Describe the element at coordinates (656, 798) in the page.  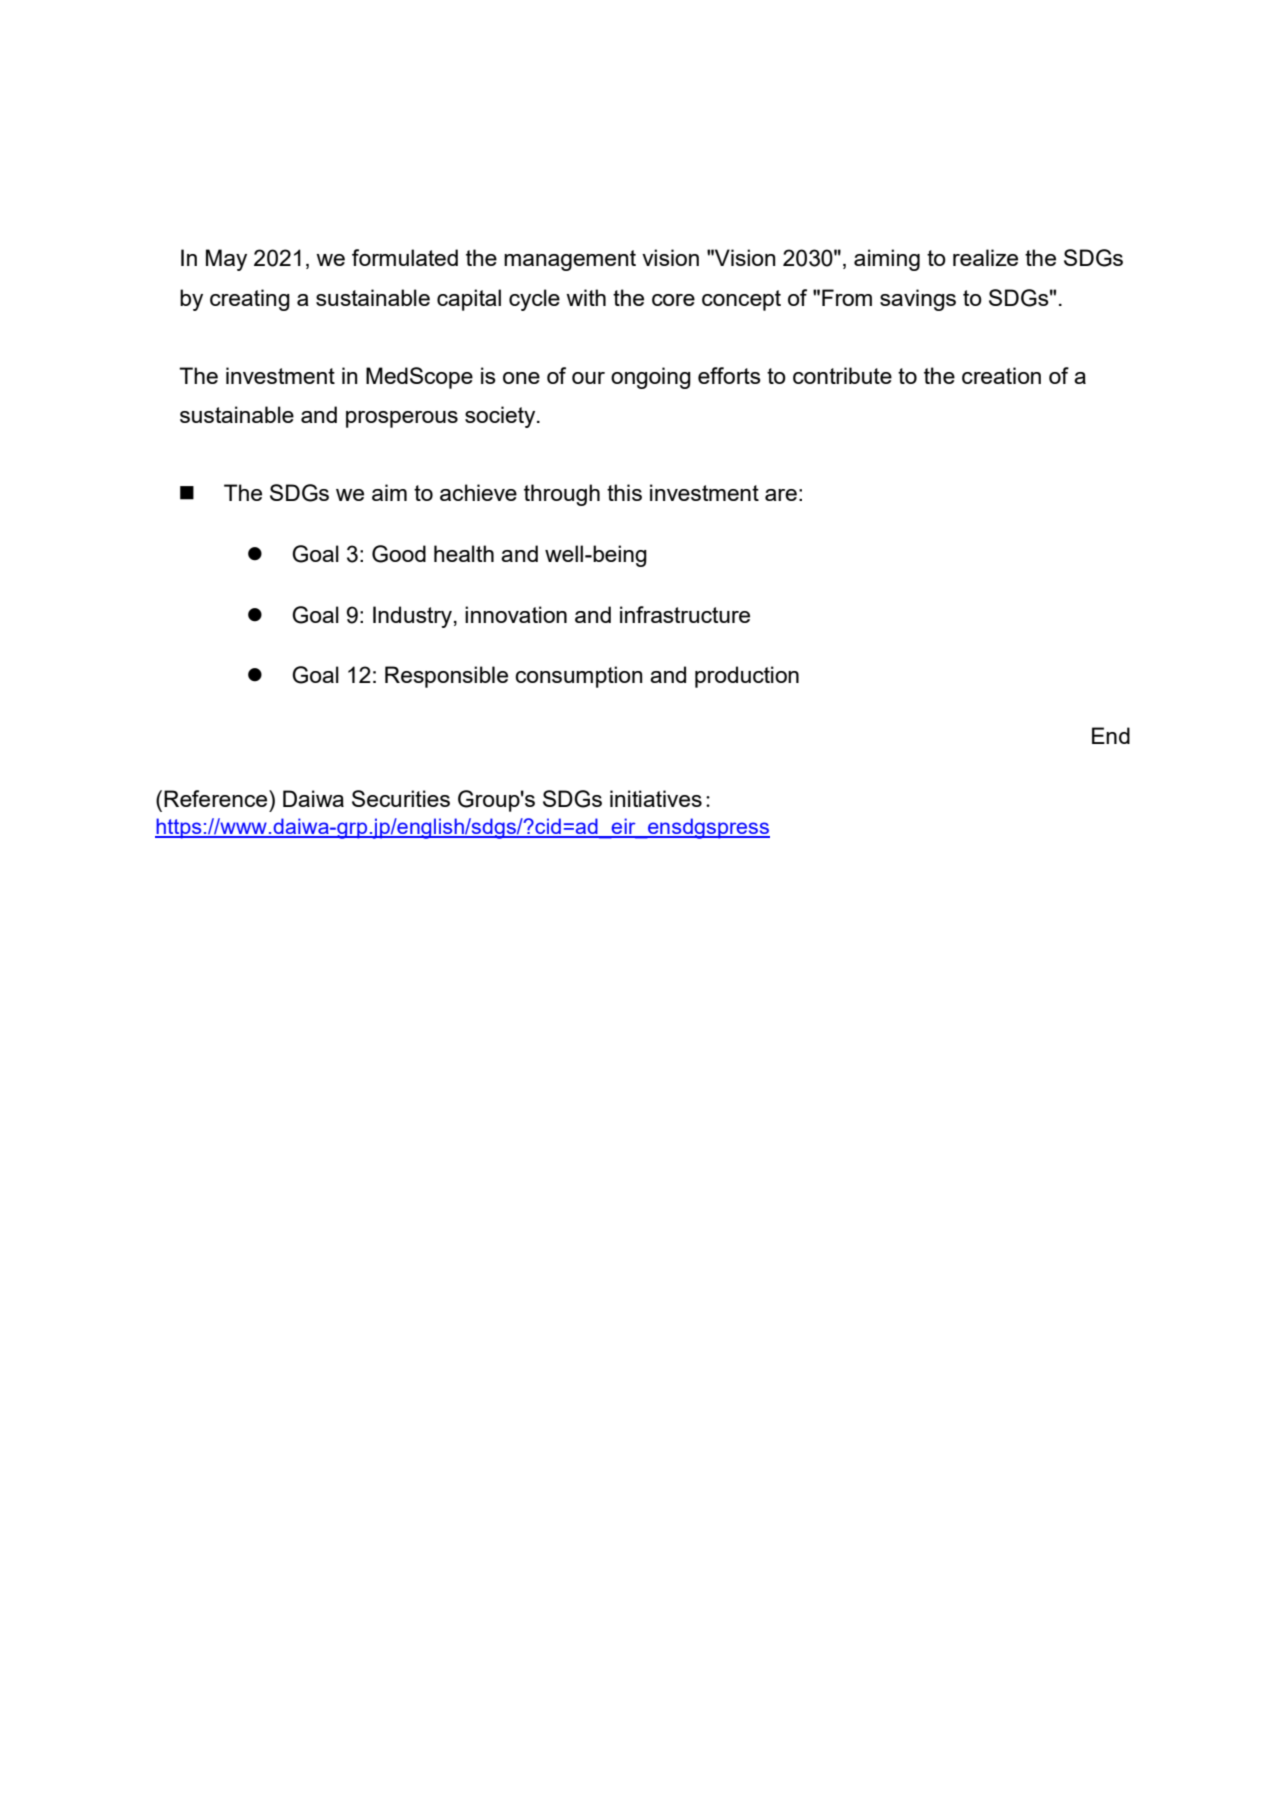
I see `initiatives` at that location.
